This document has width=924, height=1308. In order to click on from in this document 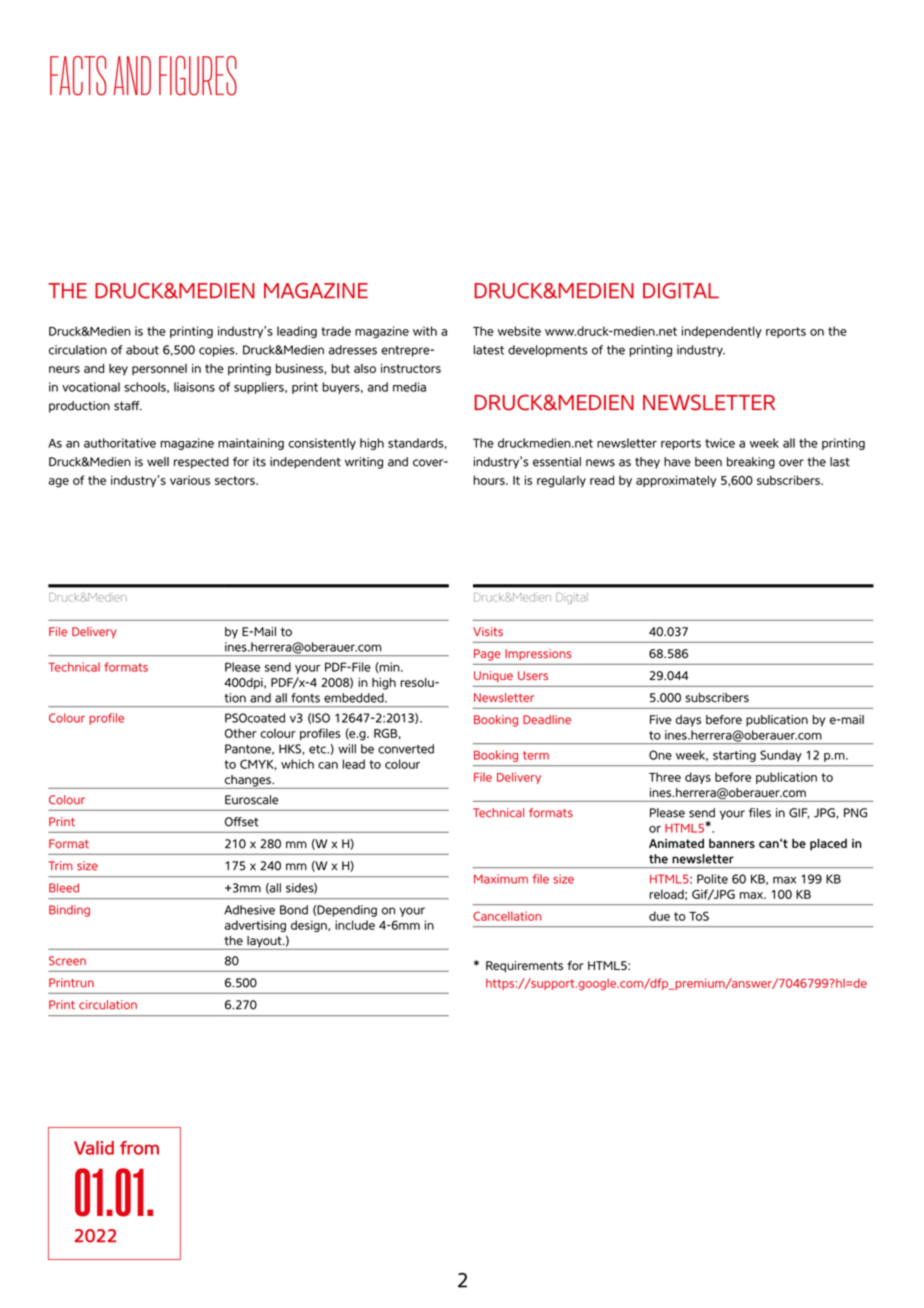, I will do `click(139, 1148)`.
